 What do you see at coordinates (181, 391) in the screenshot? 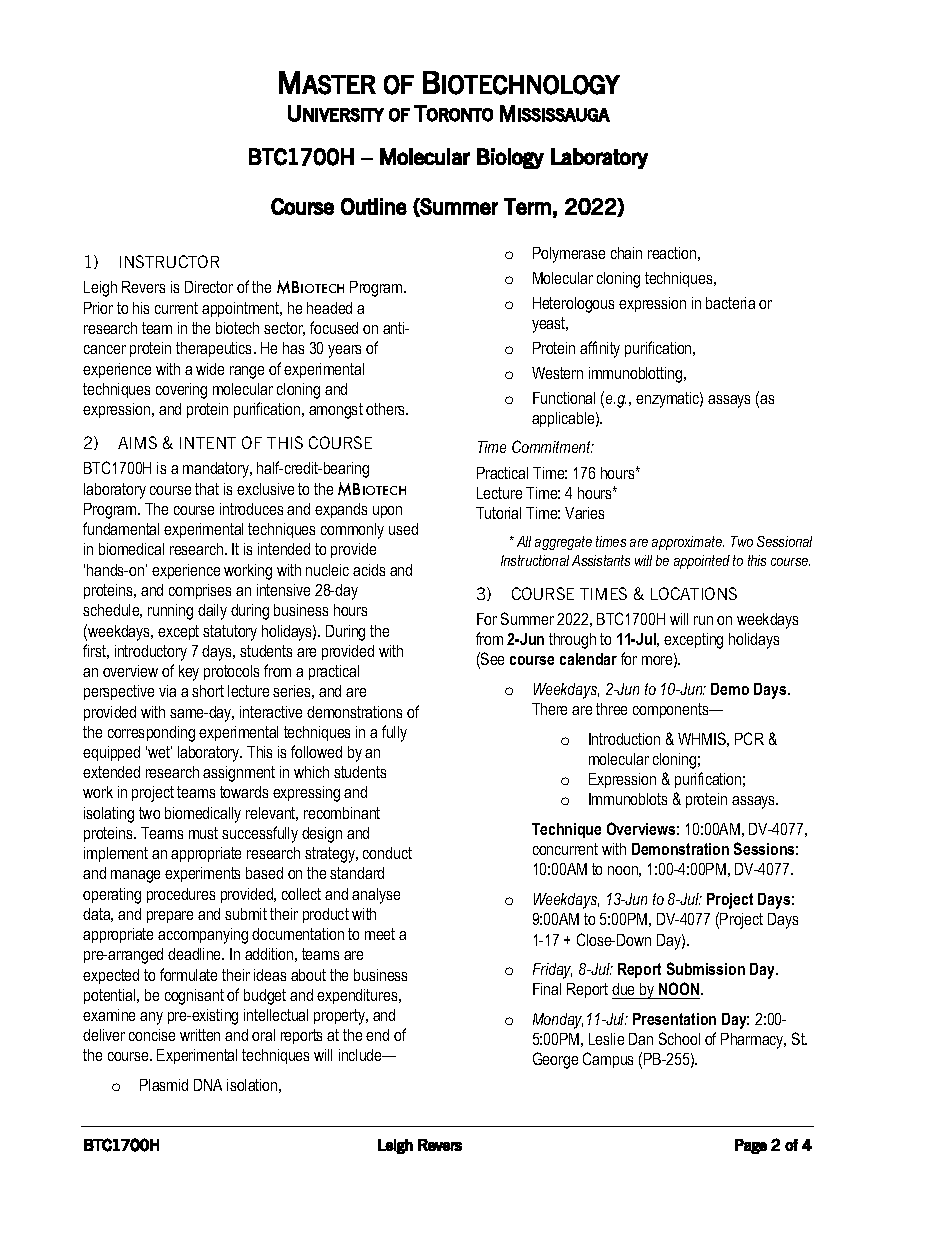
I see `covering` at bounding box center [181, 391].
